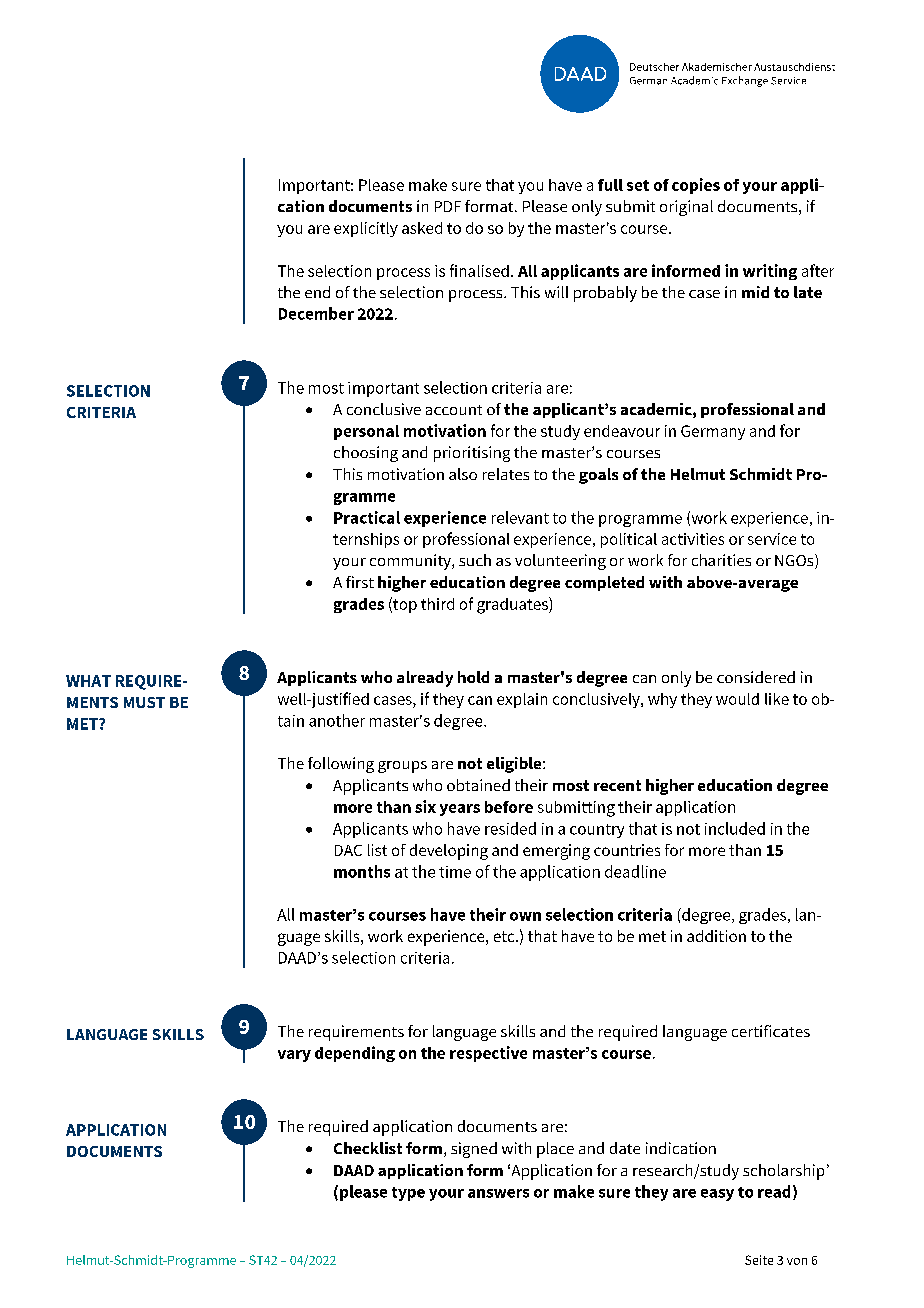 The width and height of the screenshot is (924, 1308). I want to click on addition, so click(716, 936).
